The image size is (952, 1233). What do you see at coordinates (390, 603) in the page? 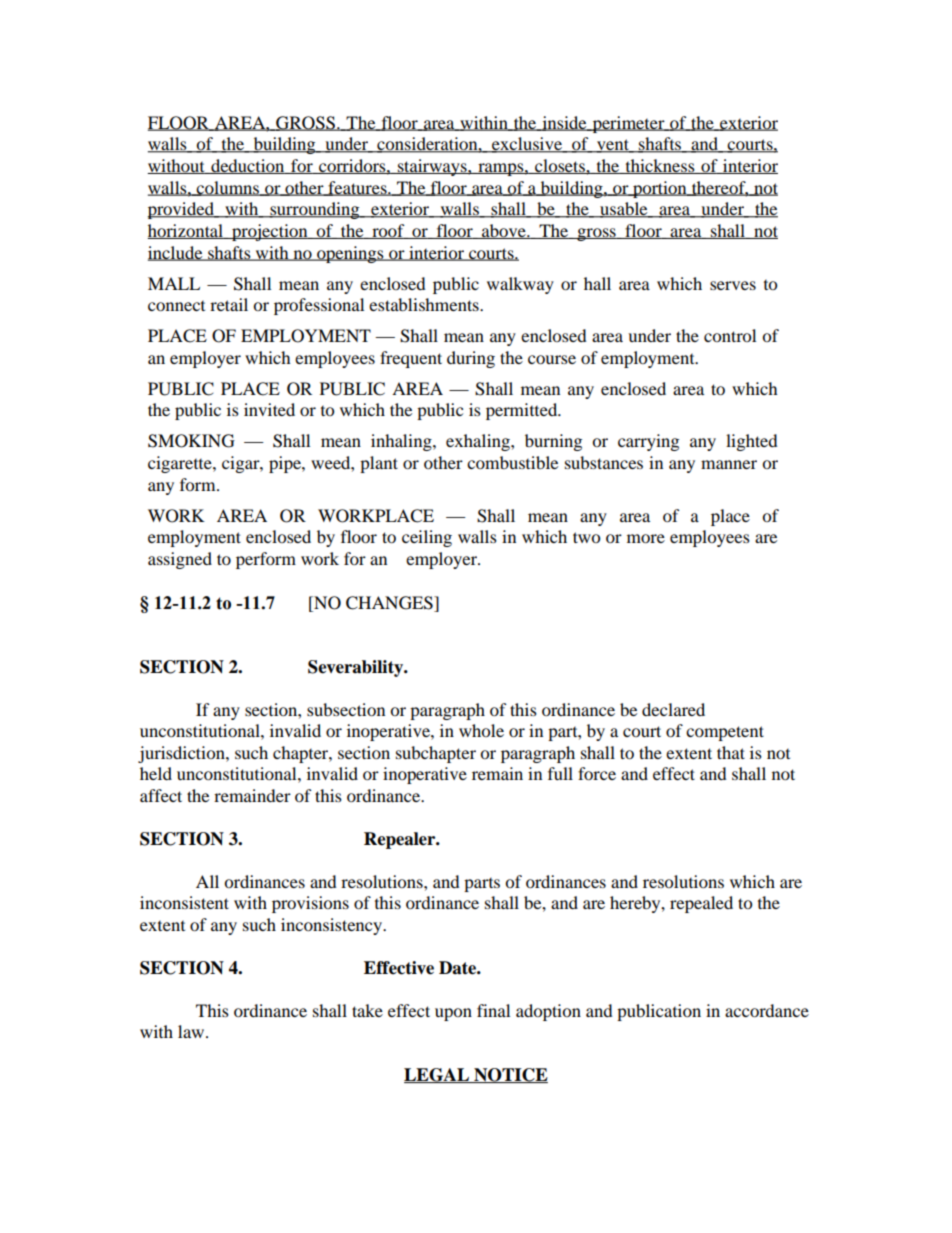
I see `CHANGES` at bounding box center [390, 603].
